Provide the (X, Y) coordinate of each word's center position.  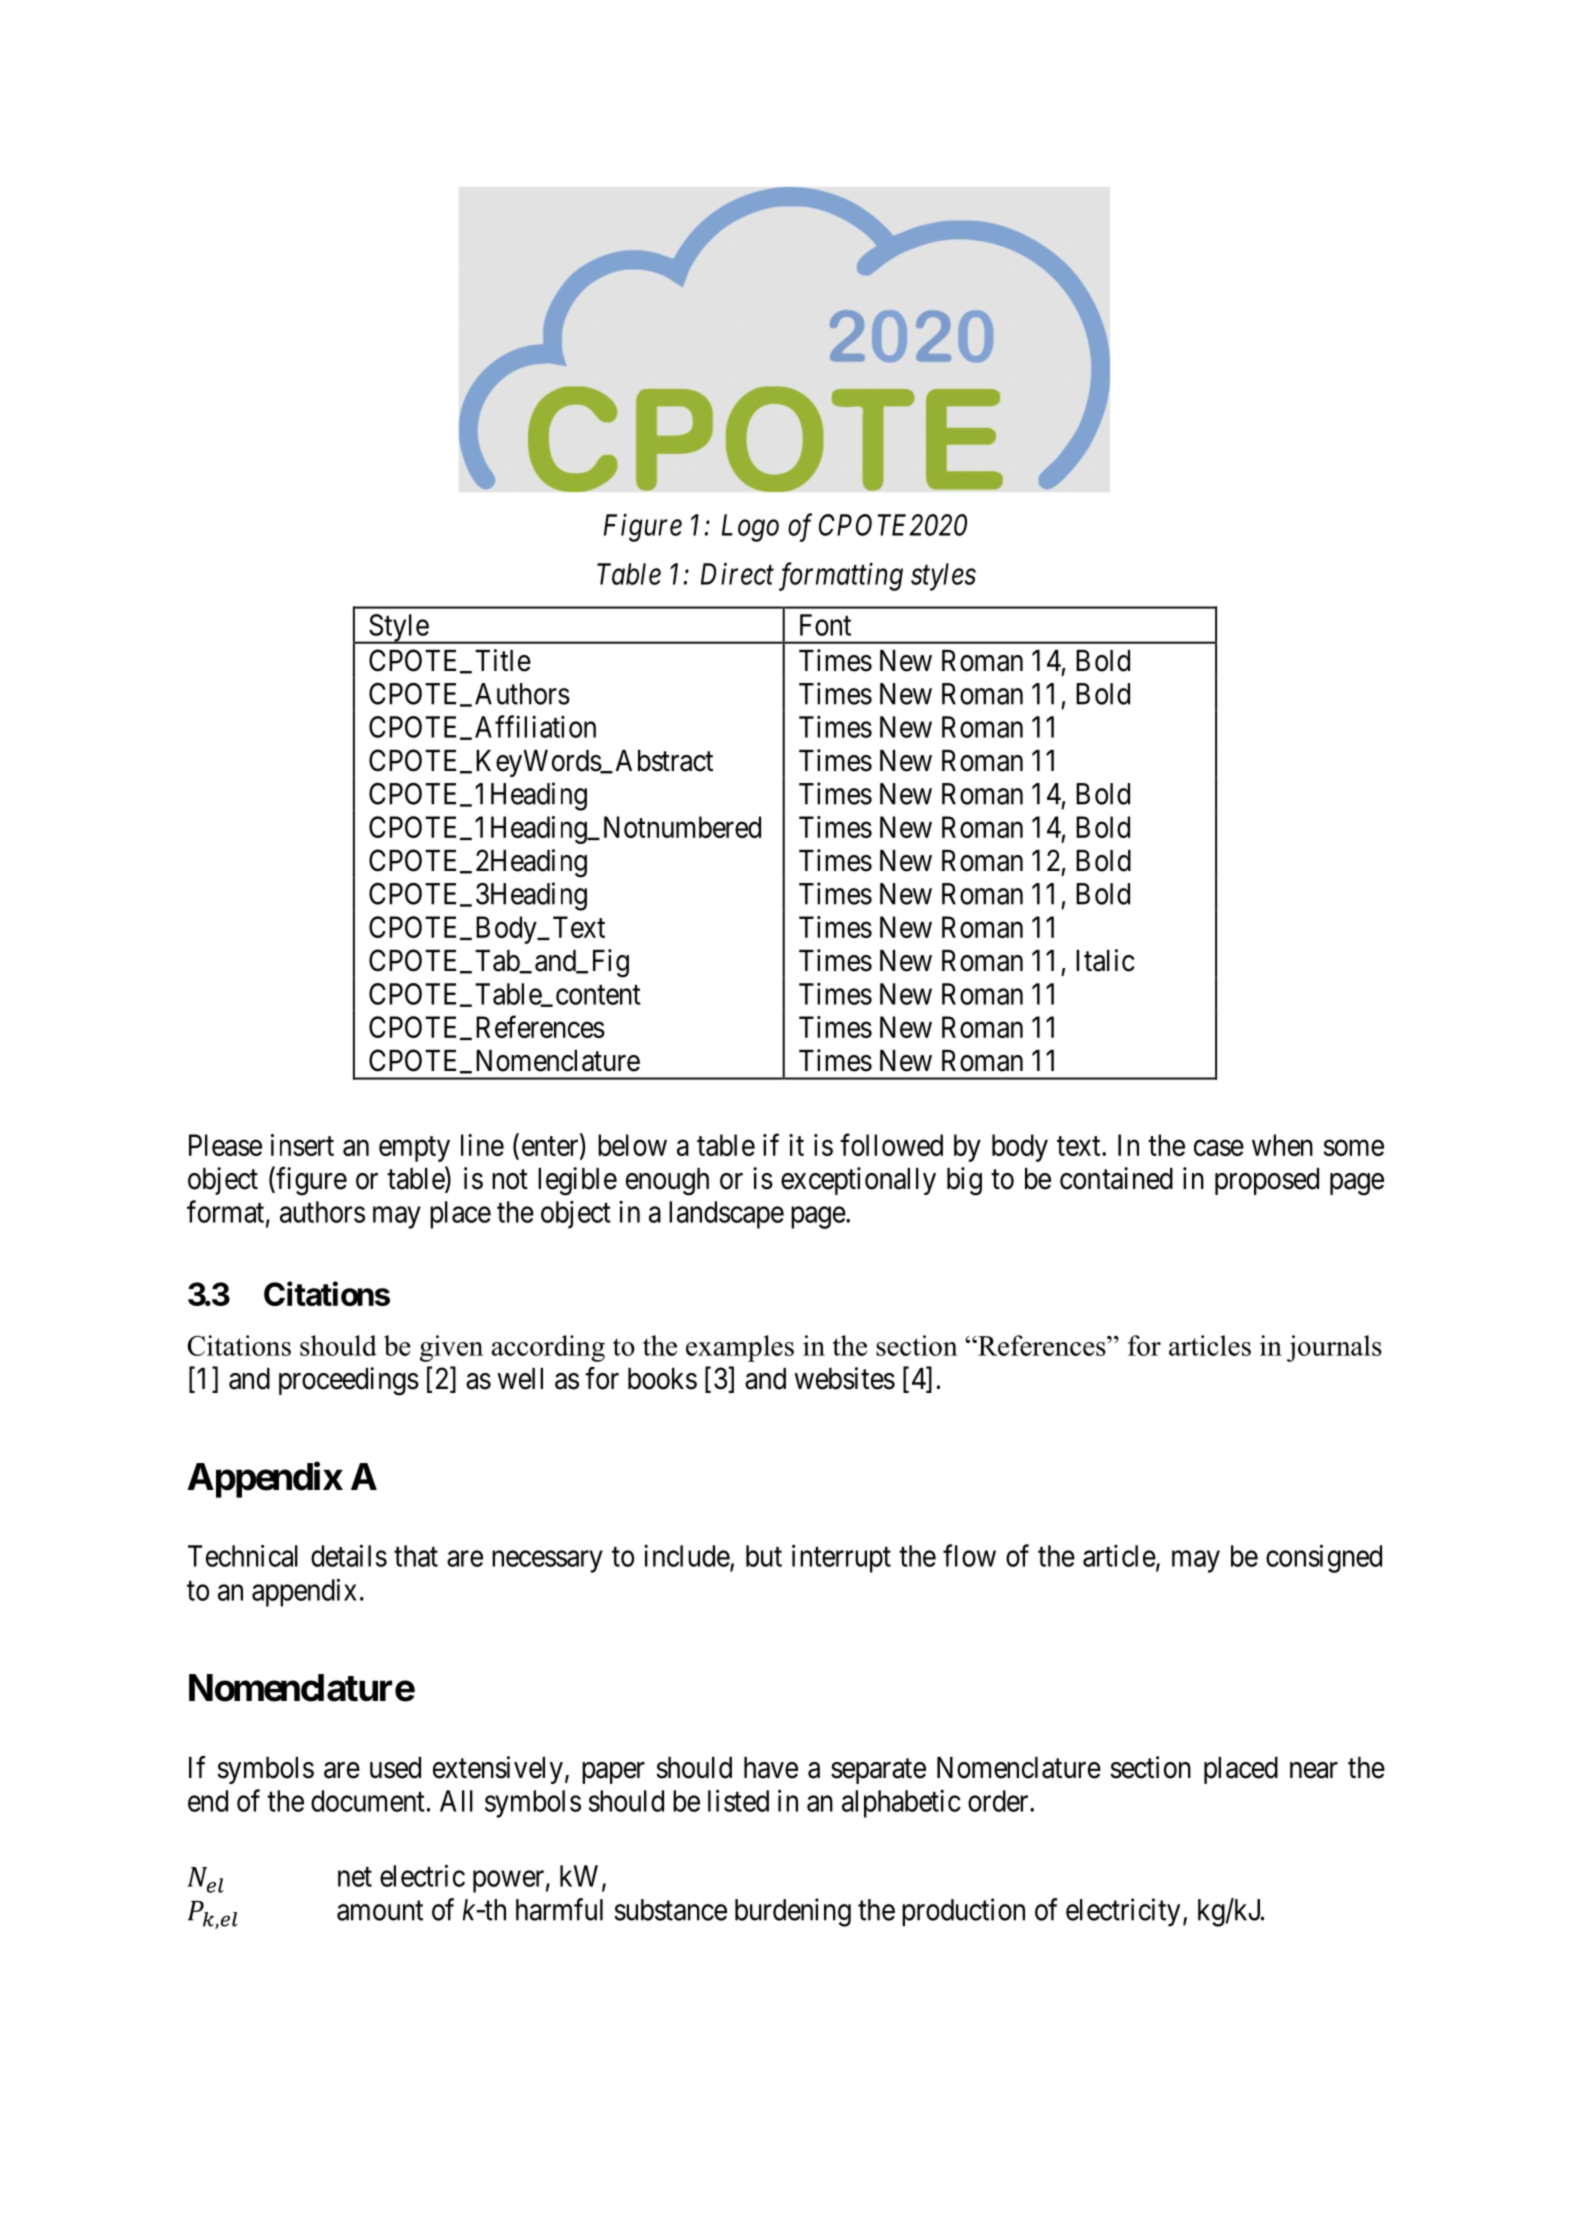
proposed (1267, 1181)
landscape (726, 1215)
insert (302, 1145)
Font (825, 625)
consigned (1324, 1558)
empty (414, 1149)
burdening (793, 1912)
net (355, 1877)
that (416, 1556)
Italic (1105, 960)
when (1282, 1145)
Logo (750, 528)
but (764, 1556)
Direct (737, 574)
